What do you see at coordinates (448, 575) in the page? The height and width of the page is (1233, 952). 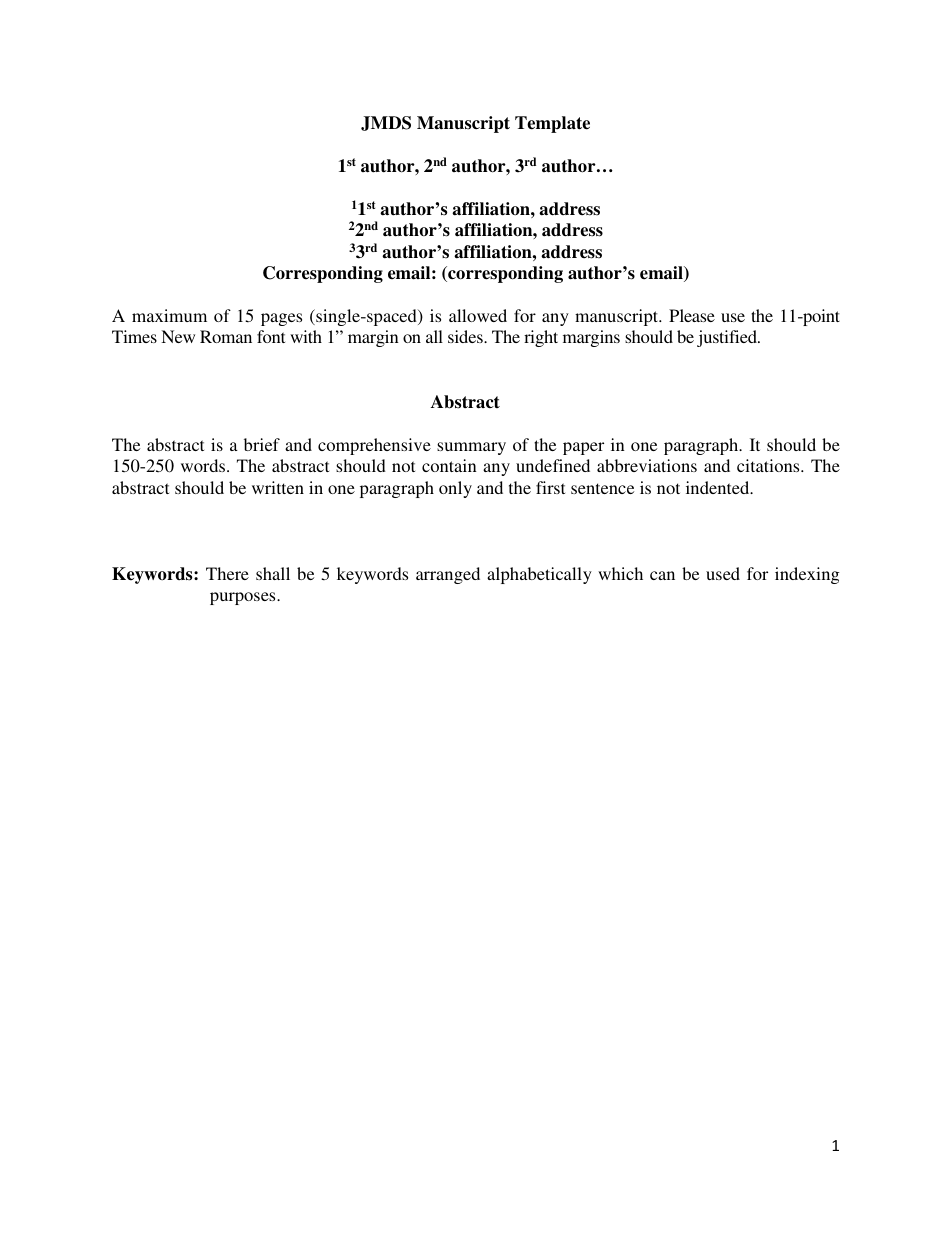 I see `arranged` at bounding box center [448, 575].
